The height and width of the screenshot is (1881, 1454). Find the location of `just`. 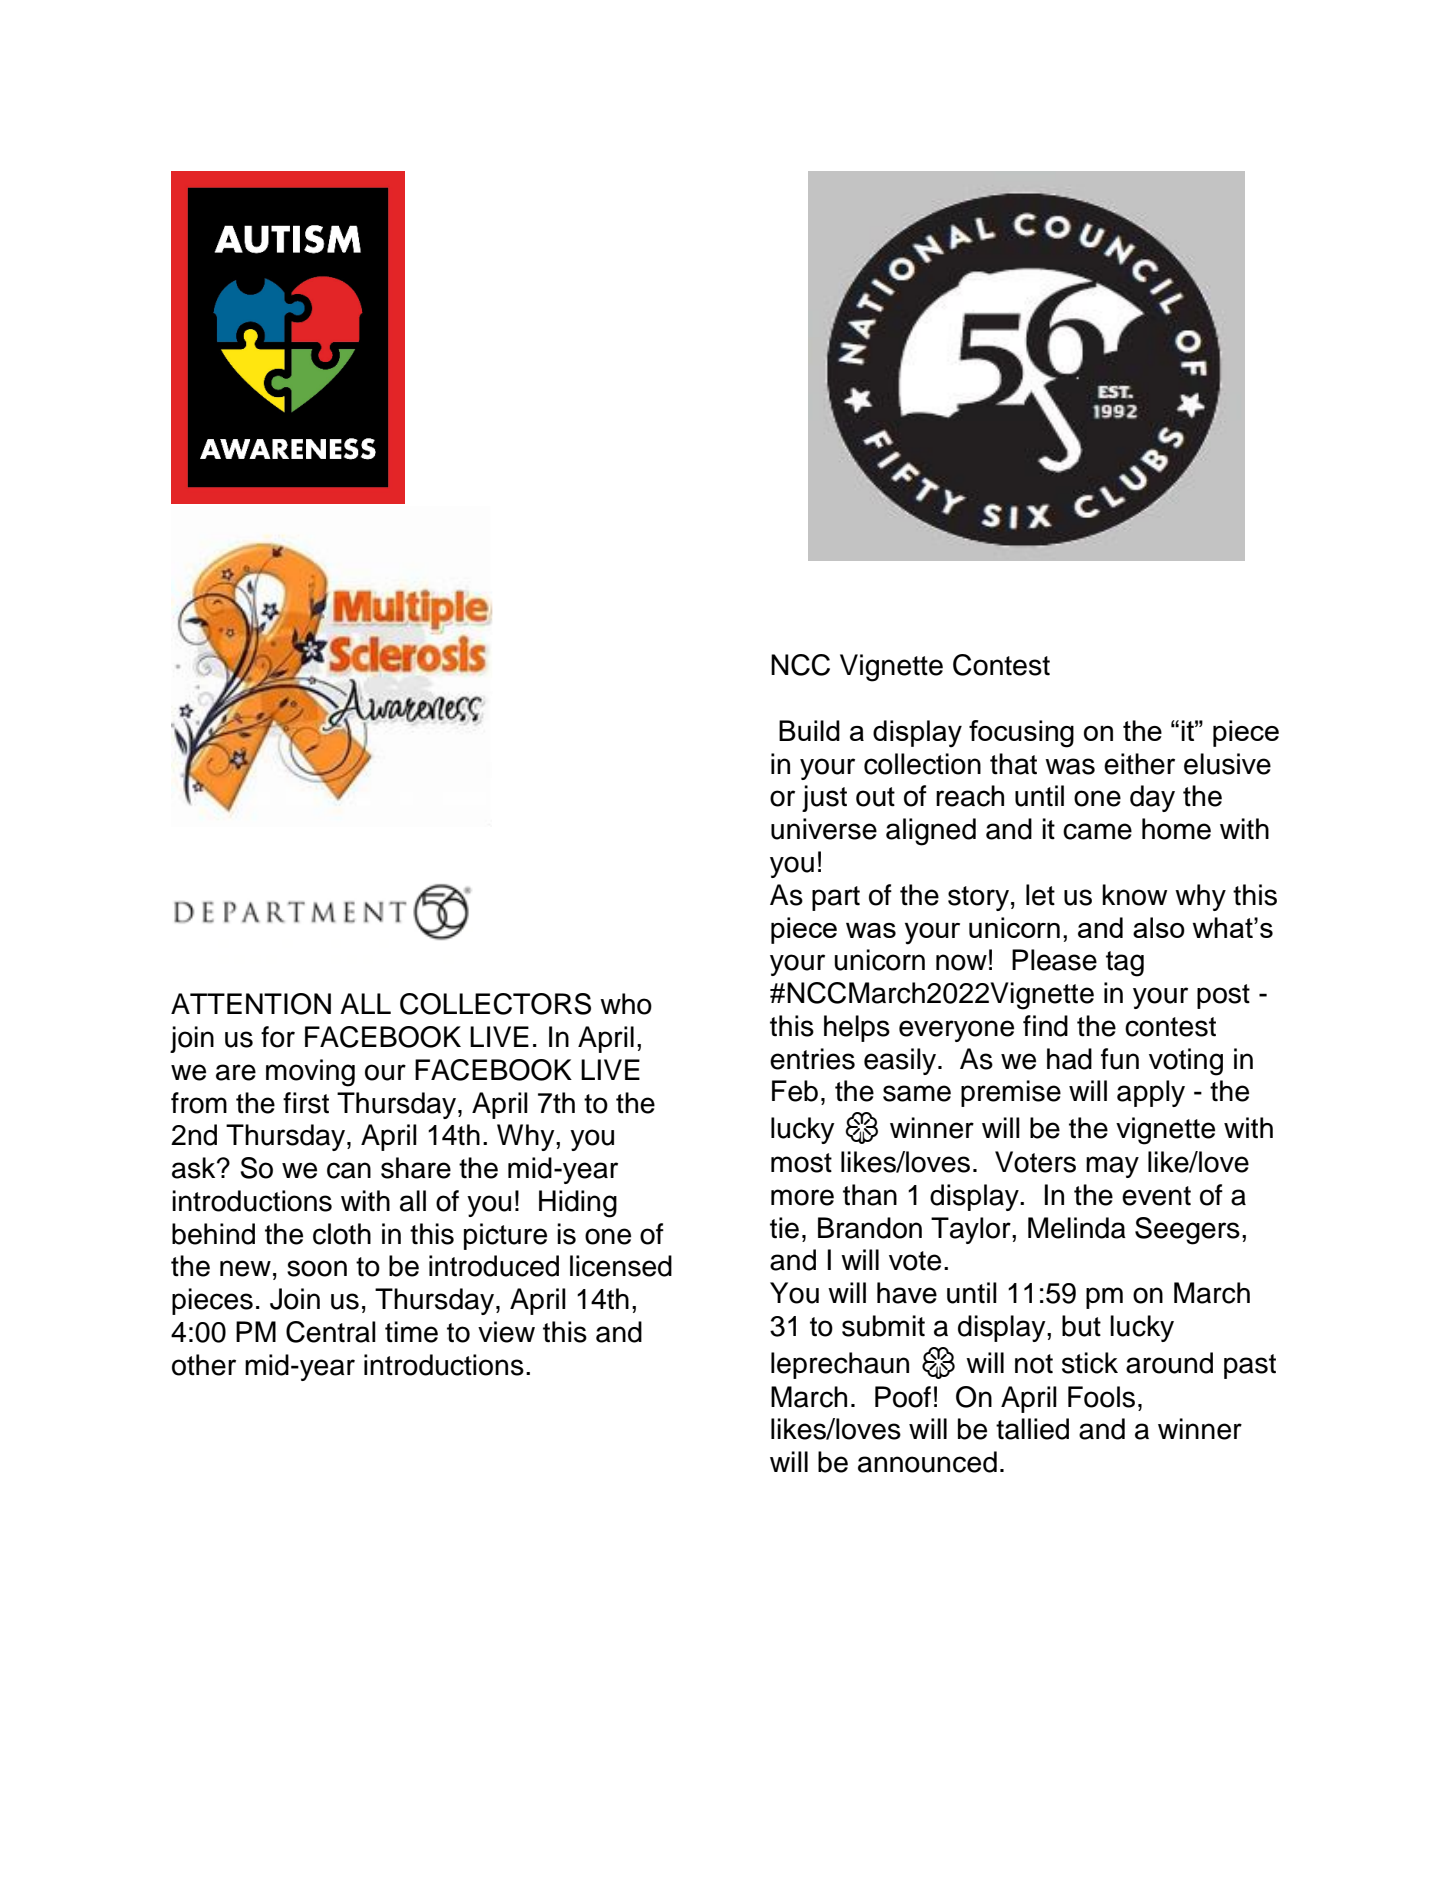

just is located at coordinates (824, 798).
